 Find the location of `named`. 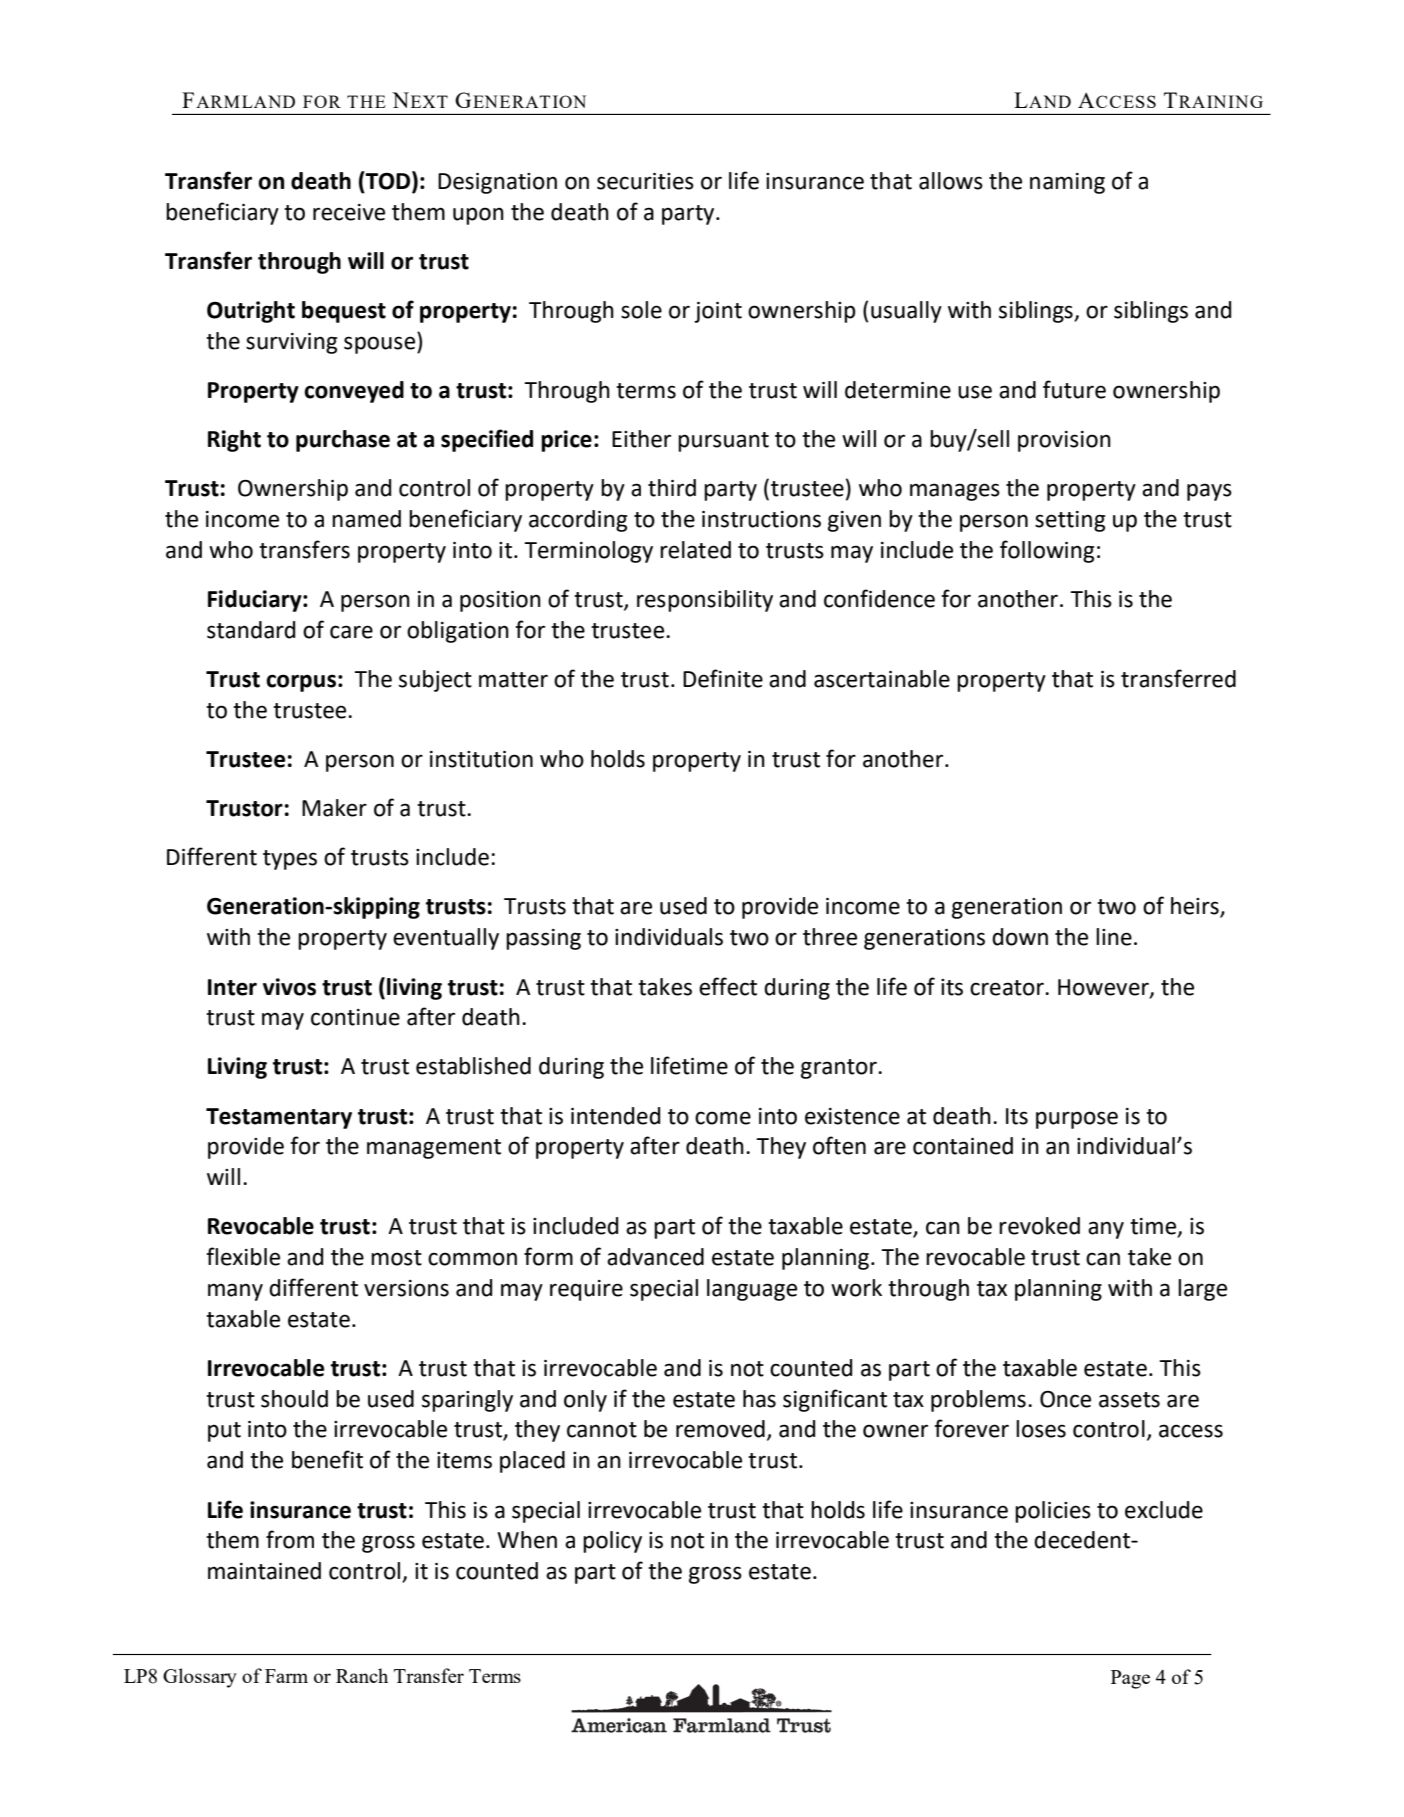

named is located at coordinates (366, 519).
